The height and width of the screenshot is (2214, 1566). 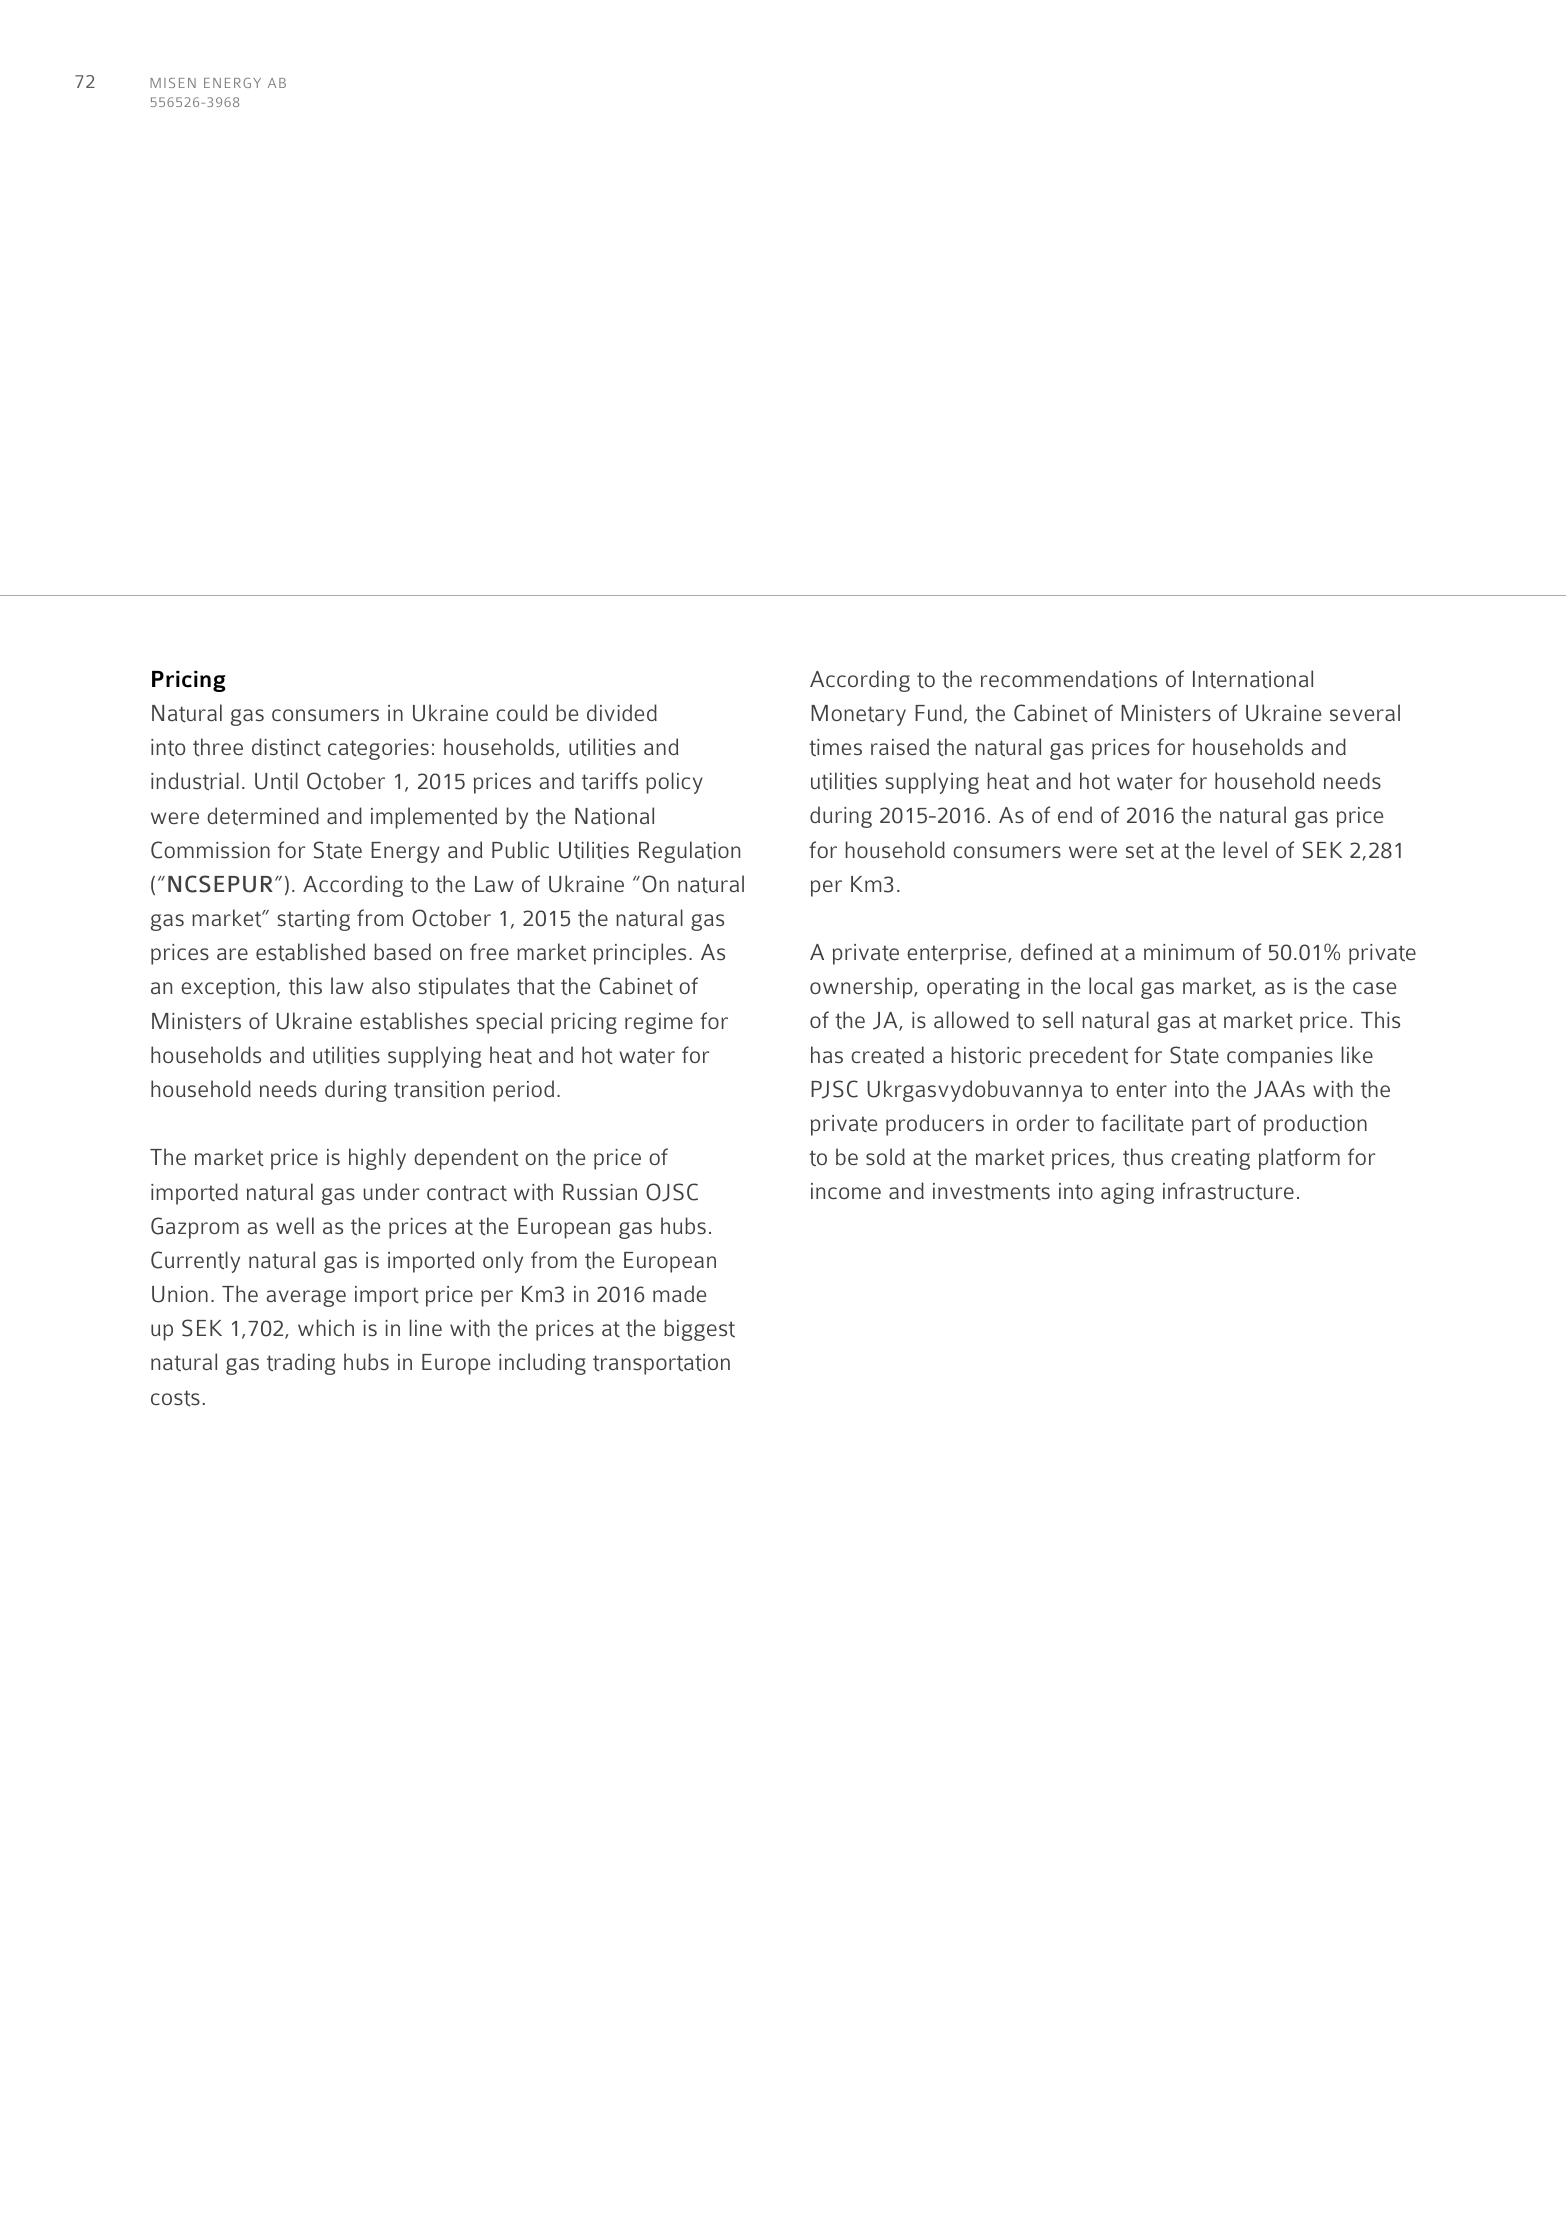 What do you see at coordinates (858, 715) in the screenshot?
I see `Monetary` at bounding box center [858, 715].
